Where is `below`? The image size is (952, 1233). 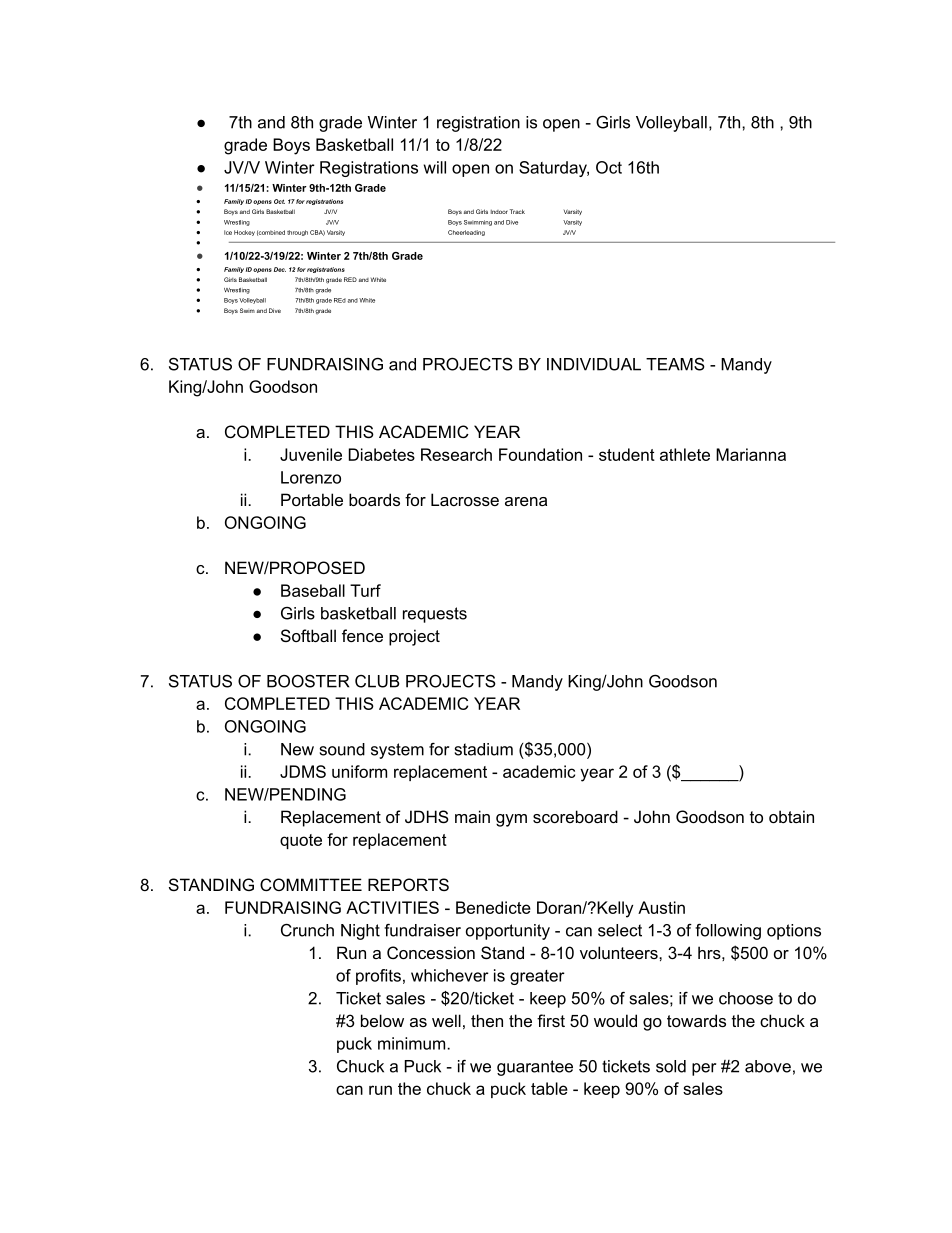
below is located at coordinates (382, 1020).
